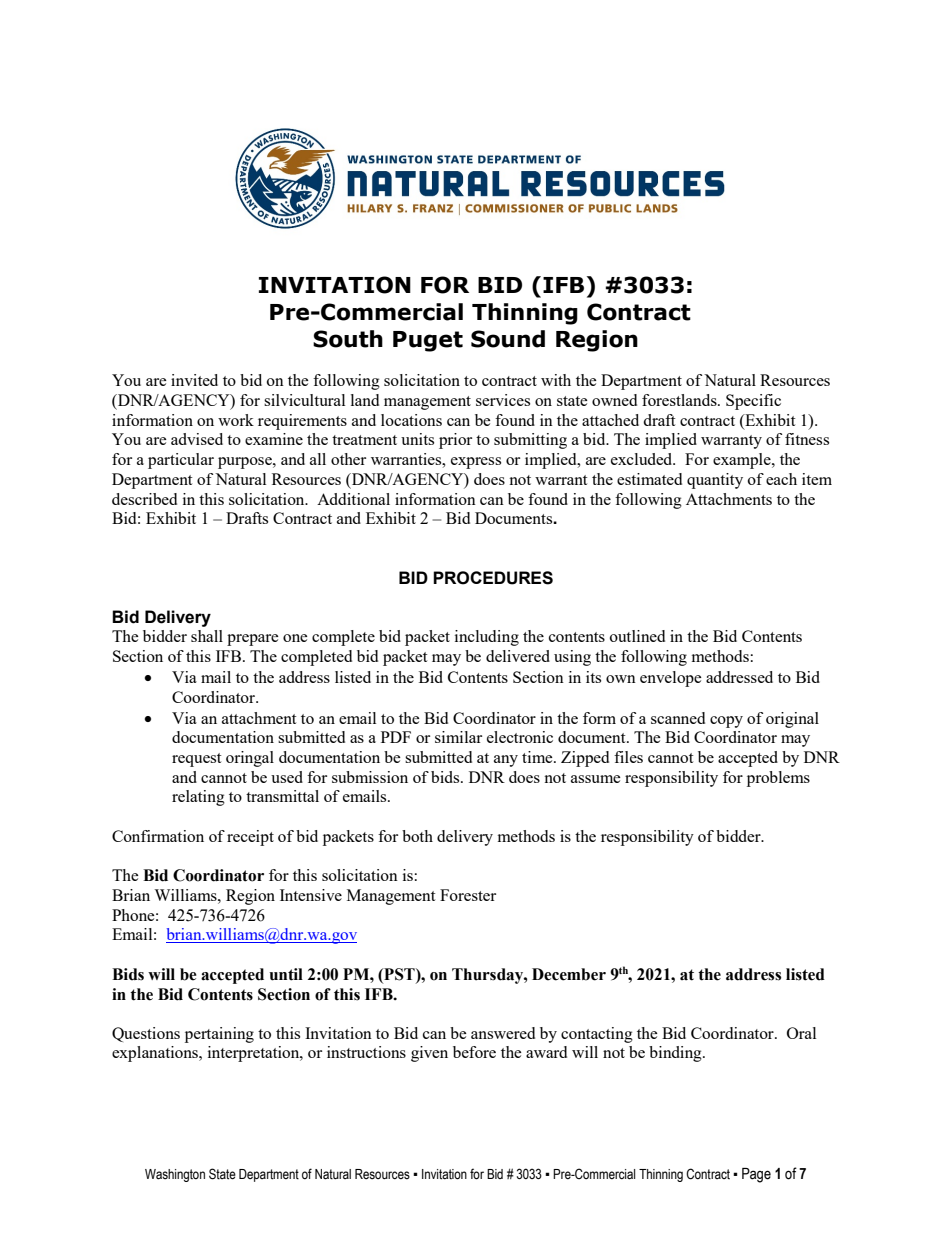 The width and height of the image is (952, 1233). I want to click on any, so click(506, 761).
